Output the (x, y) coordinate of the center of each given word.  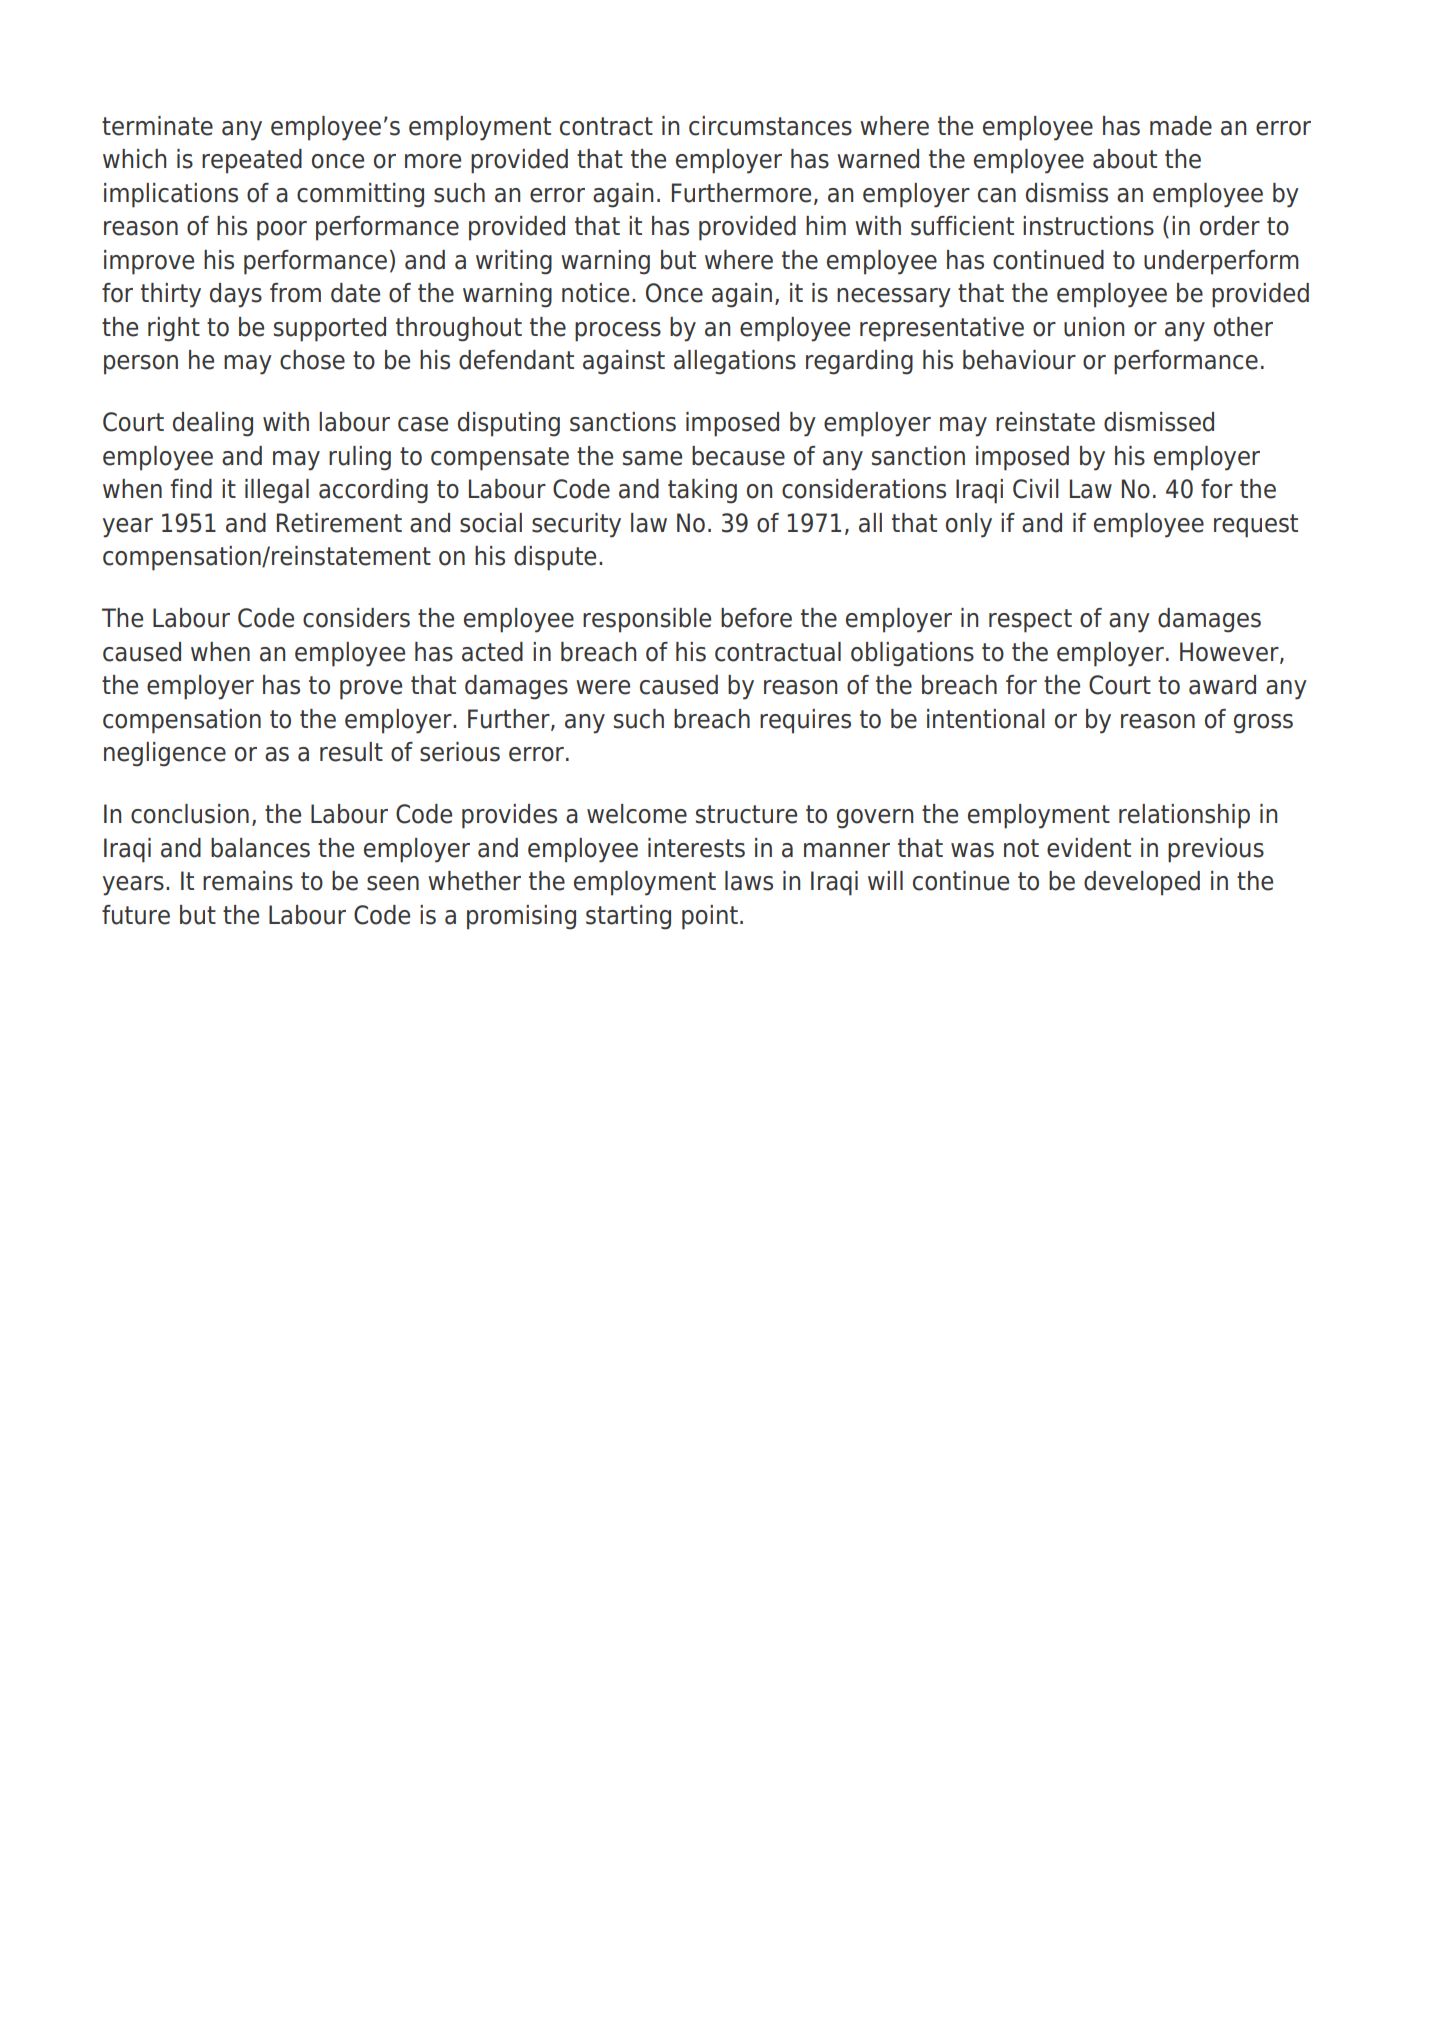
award (1222, 685)
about (1125, 159)
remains (248, 881)
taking (702, 491)
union (1094, 327)
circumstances (770, 126)
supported (330, 329)
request (1256, 526)
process (618, 332)
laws (749, 881)
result (351, 752)
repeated (252, 161)
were (603, 687)
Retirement (339, 523)
